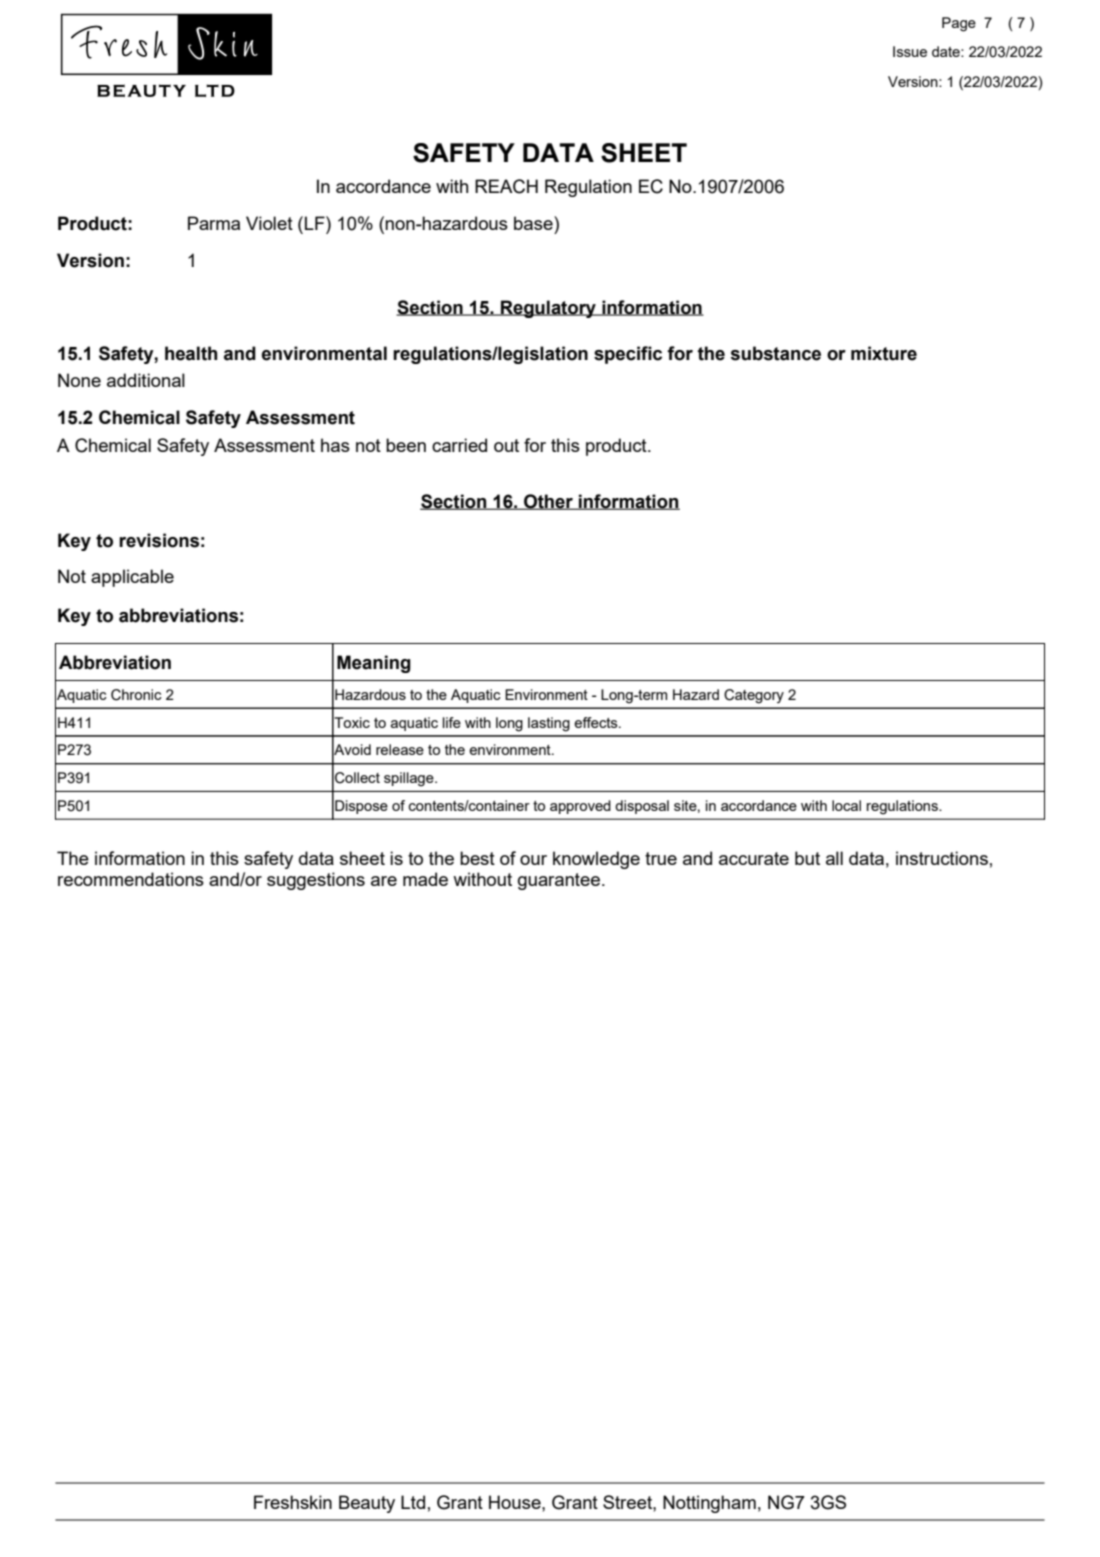 This screenshot has width=1100, height=1557. I want to click on Issue, so click(910, 51).
